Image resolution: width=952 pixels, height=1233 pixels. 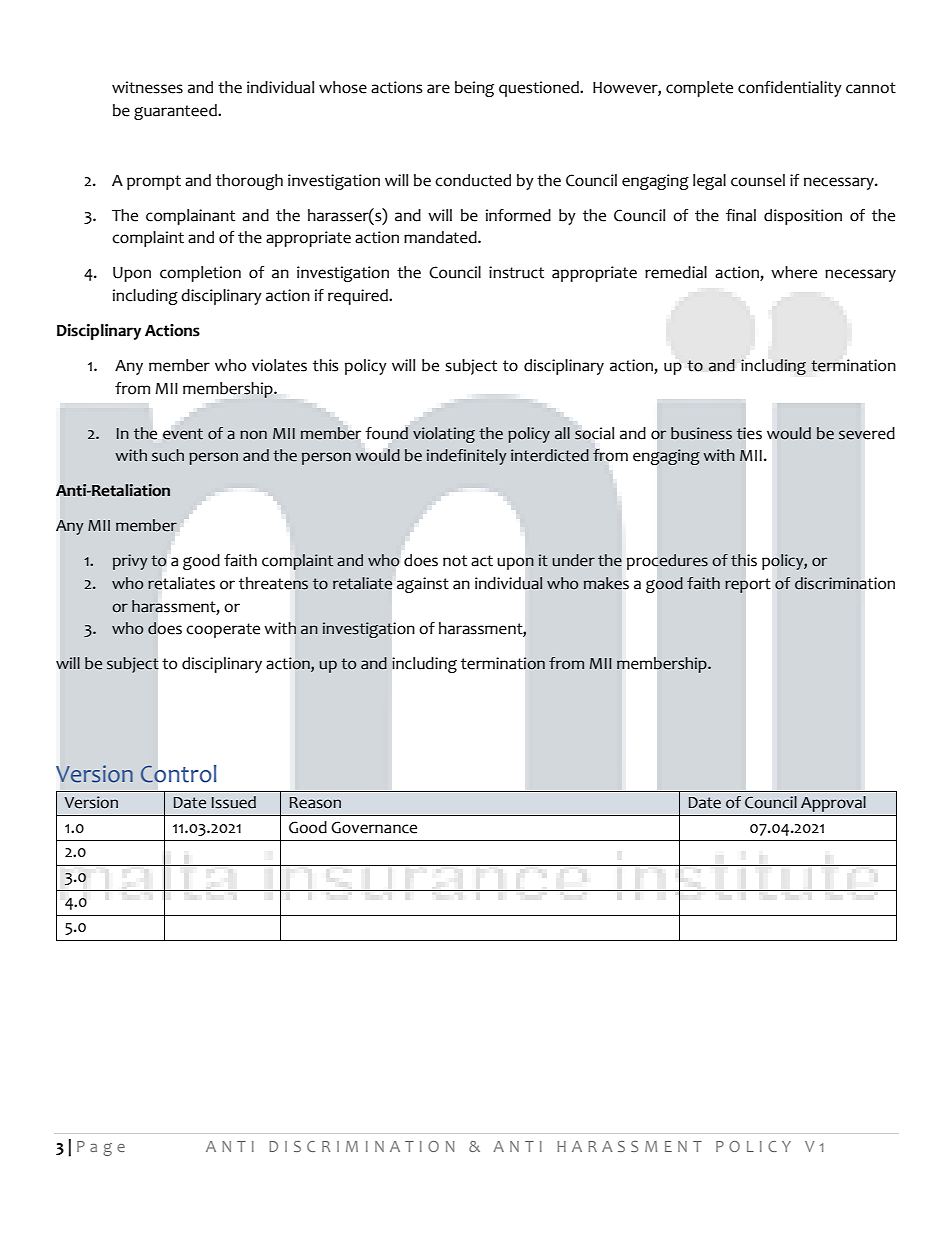 What do you see at coordinates (423, 585) in the page?
I see `against` at bounding box center [423, 585].
